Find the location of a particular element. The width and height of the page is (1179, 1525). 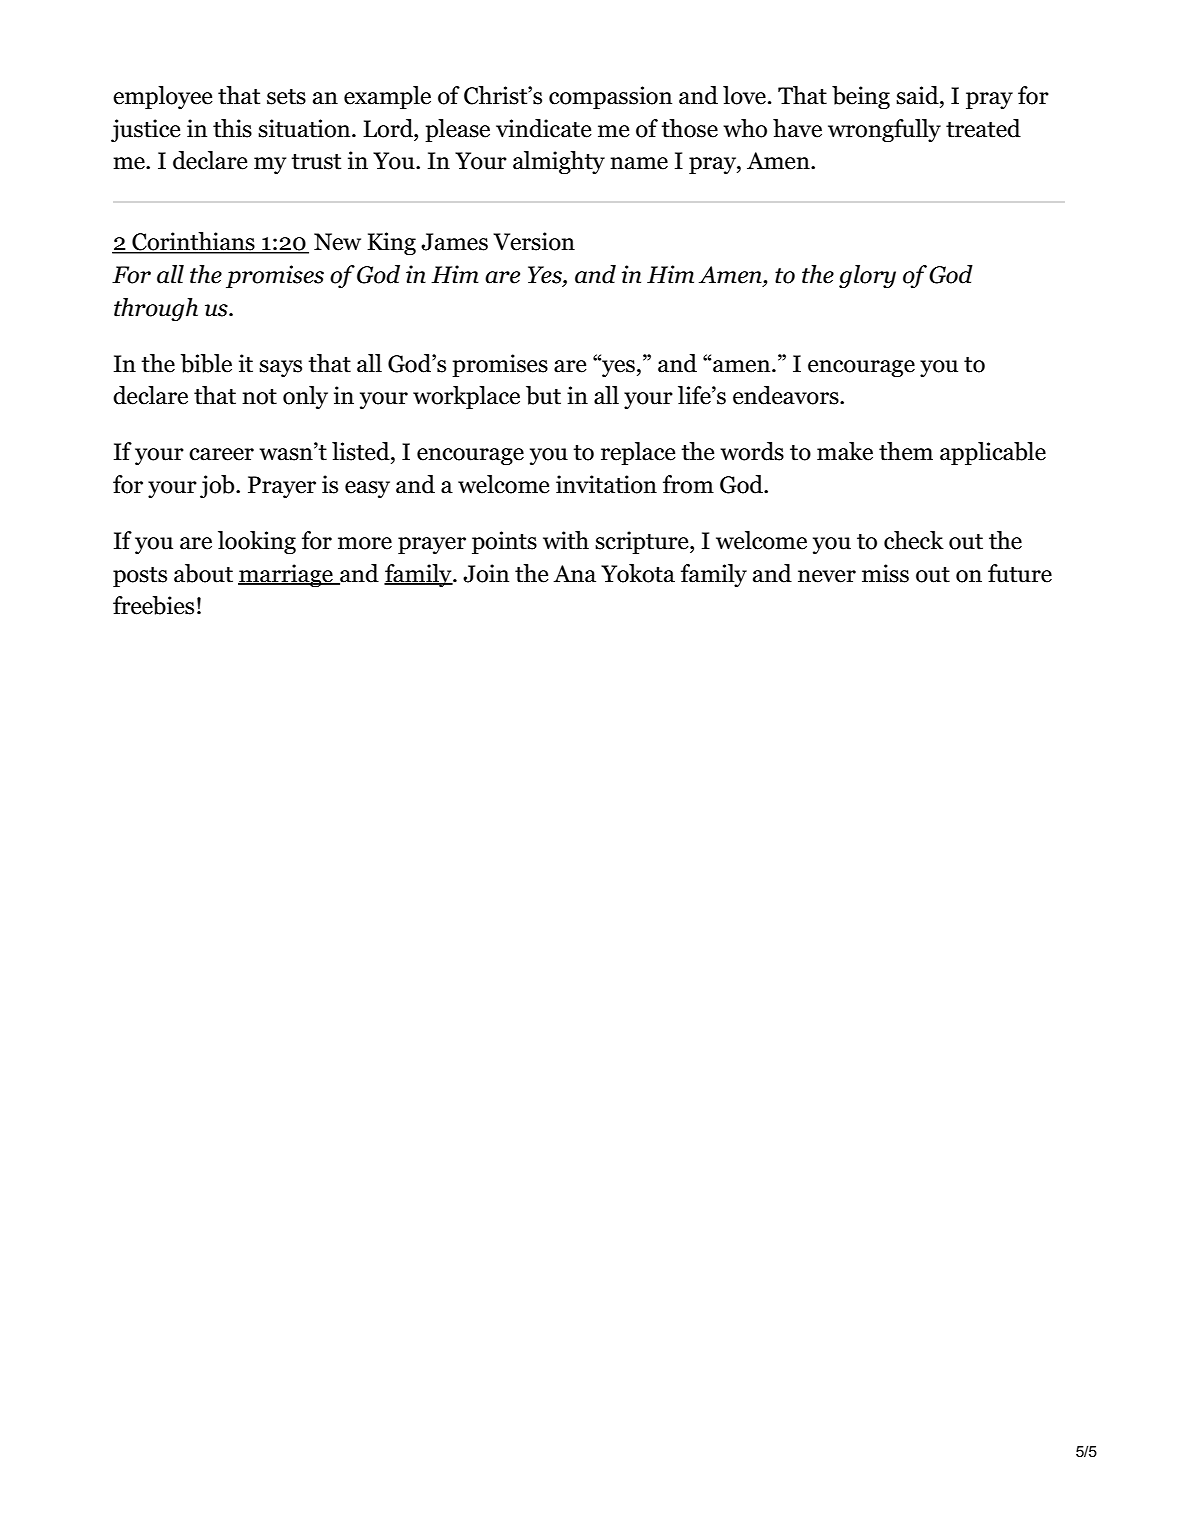

job is located at coordinates (218, 486).
